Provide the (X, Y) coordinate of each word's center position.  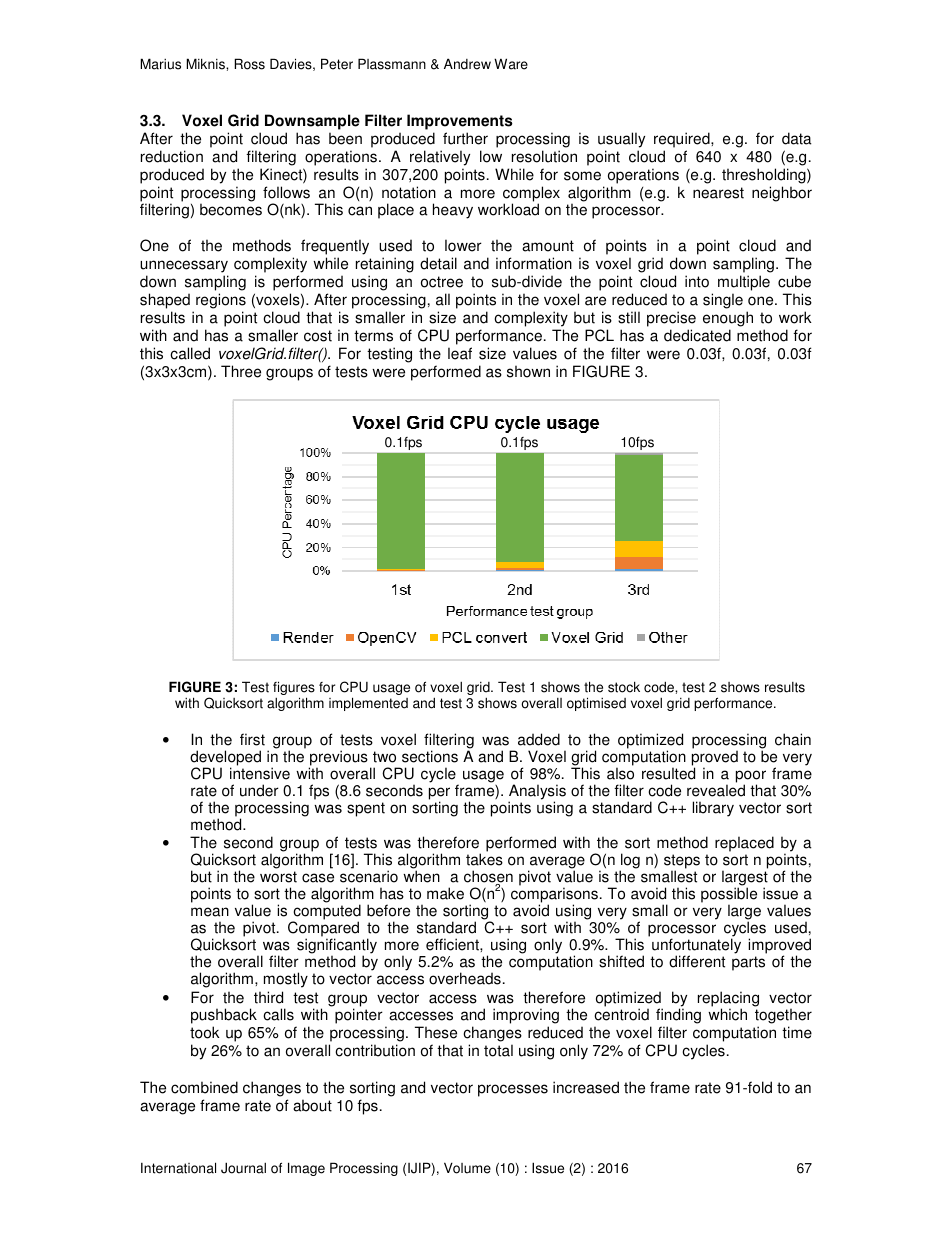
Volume (467, 1168)
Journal (243, 1168)
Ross (249, 64)
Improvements (460, 122)
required (683, 140)
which (727, 1014)
